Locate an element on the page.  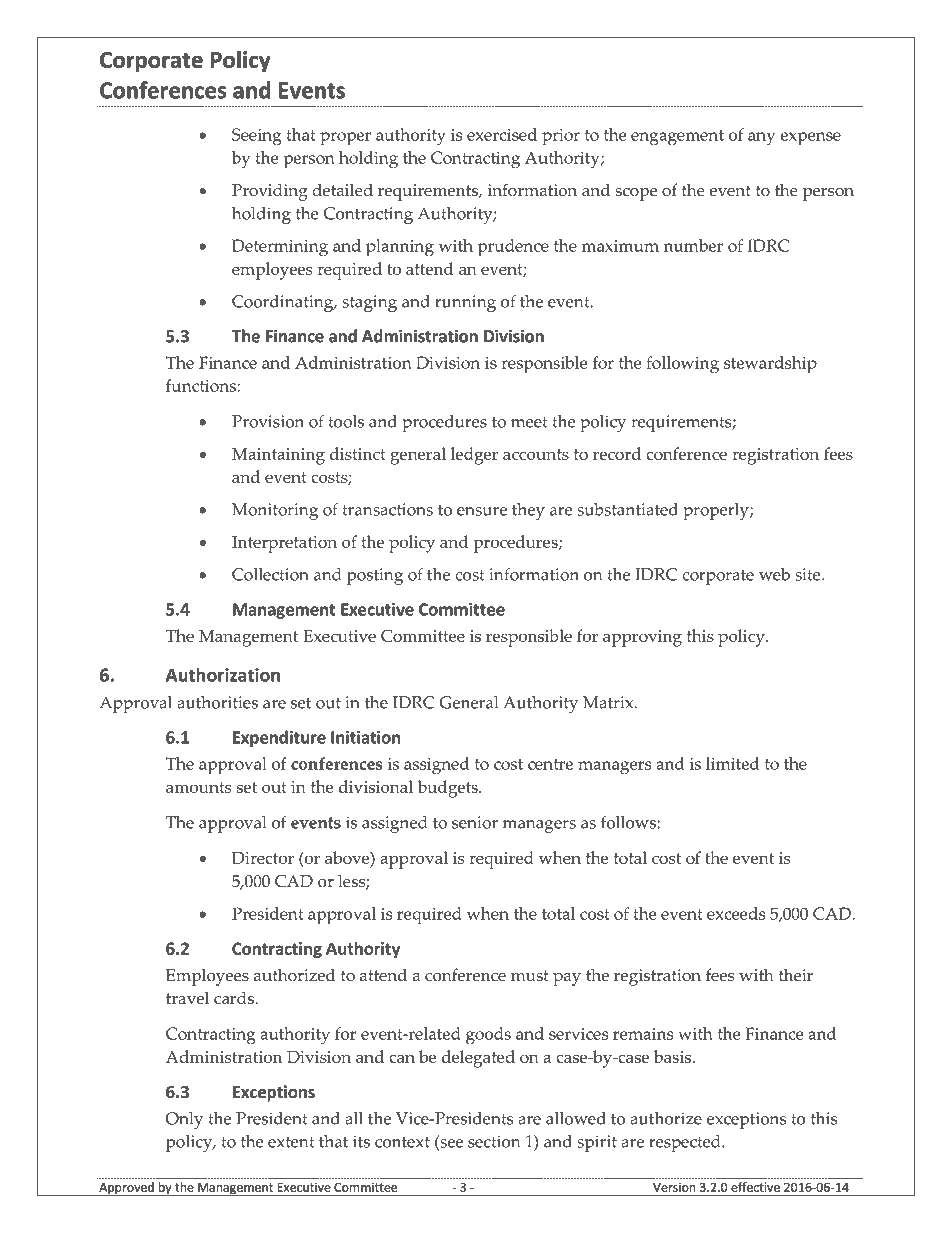
stewardship is located at coordinates (770, 365).
